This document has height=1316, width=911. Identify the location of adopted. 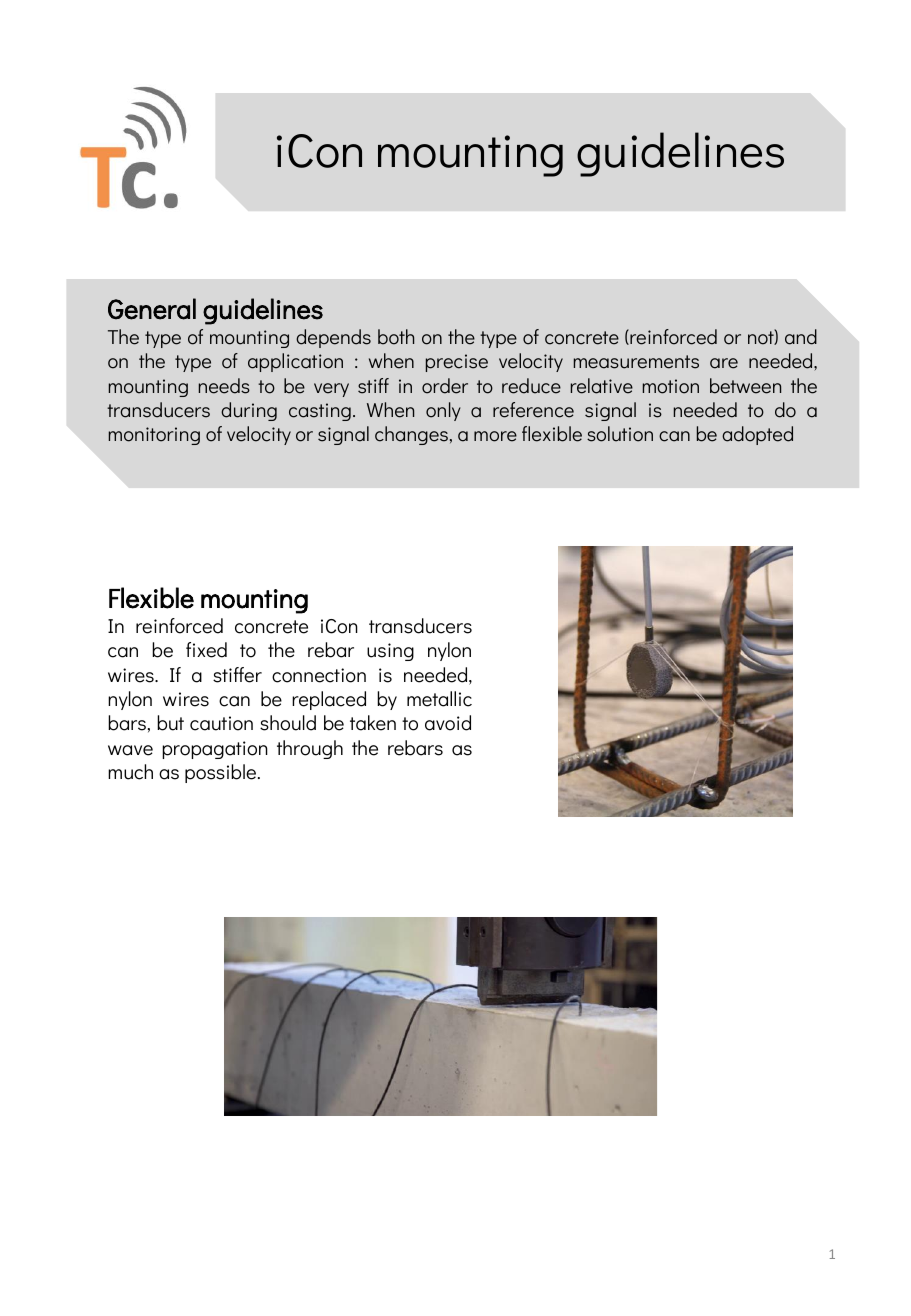
(757, 435).
